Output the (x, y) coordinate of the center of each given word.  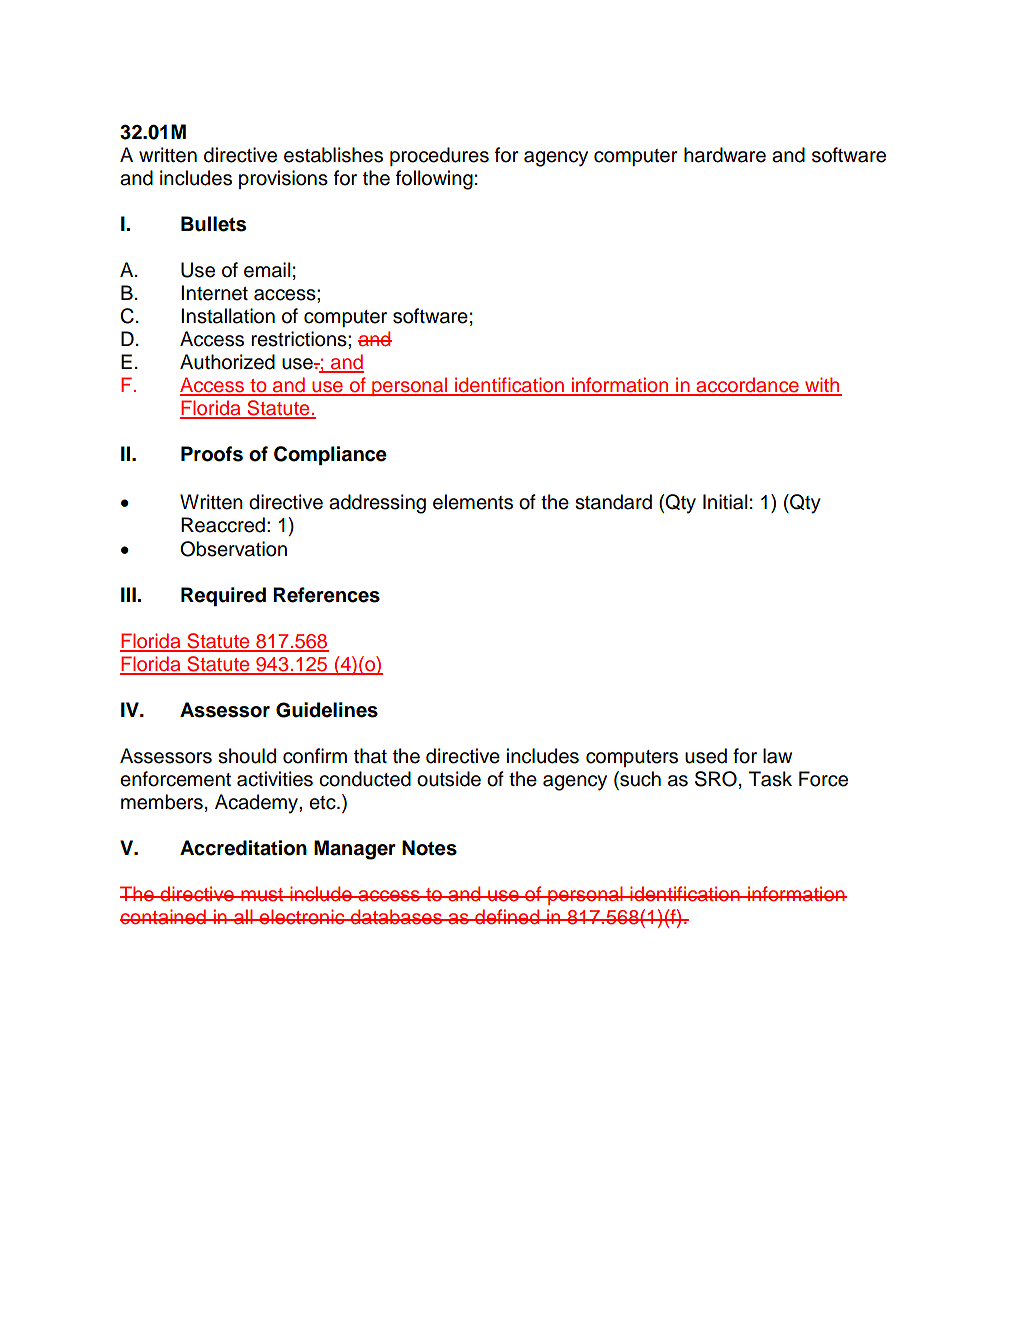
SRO (716, 779)
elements (473, 502)
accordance (748, 386)
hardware (725, 155)
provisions (283, 179)
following (434, 180)
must (262, 895)
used (706, 756)
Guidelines (327, 710)
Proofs (212, 454)
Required (223, 596)
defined (507, 917)
